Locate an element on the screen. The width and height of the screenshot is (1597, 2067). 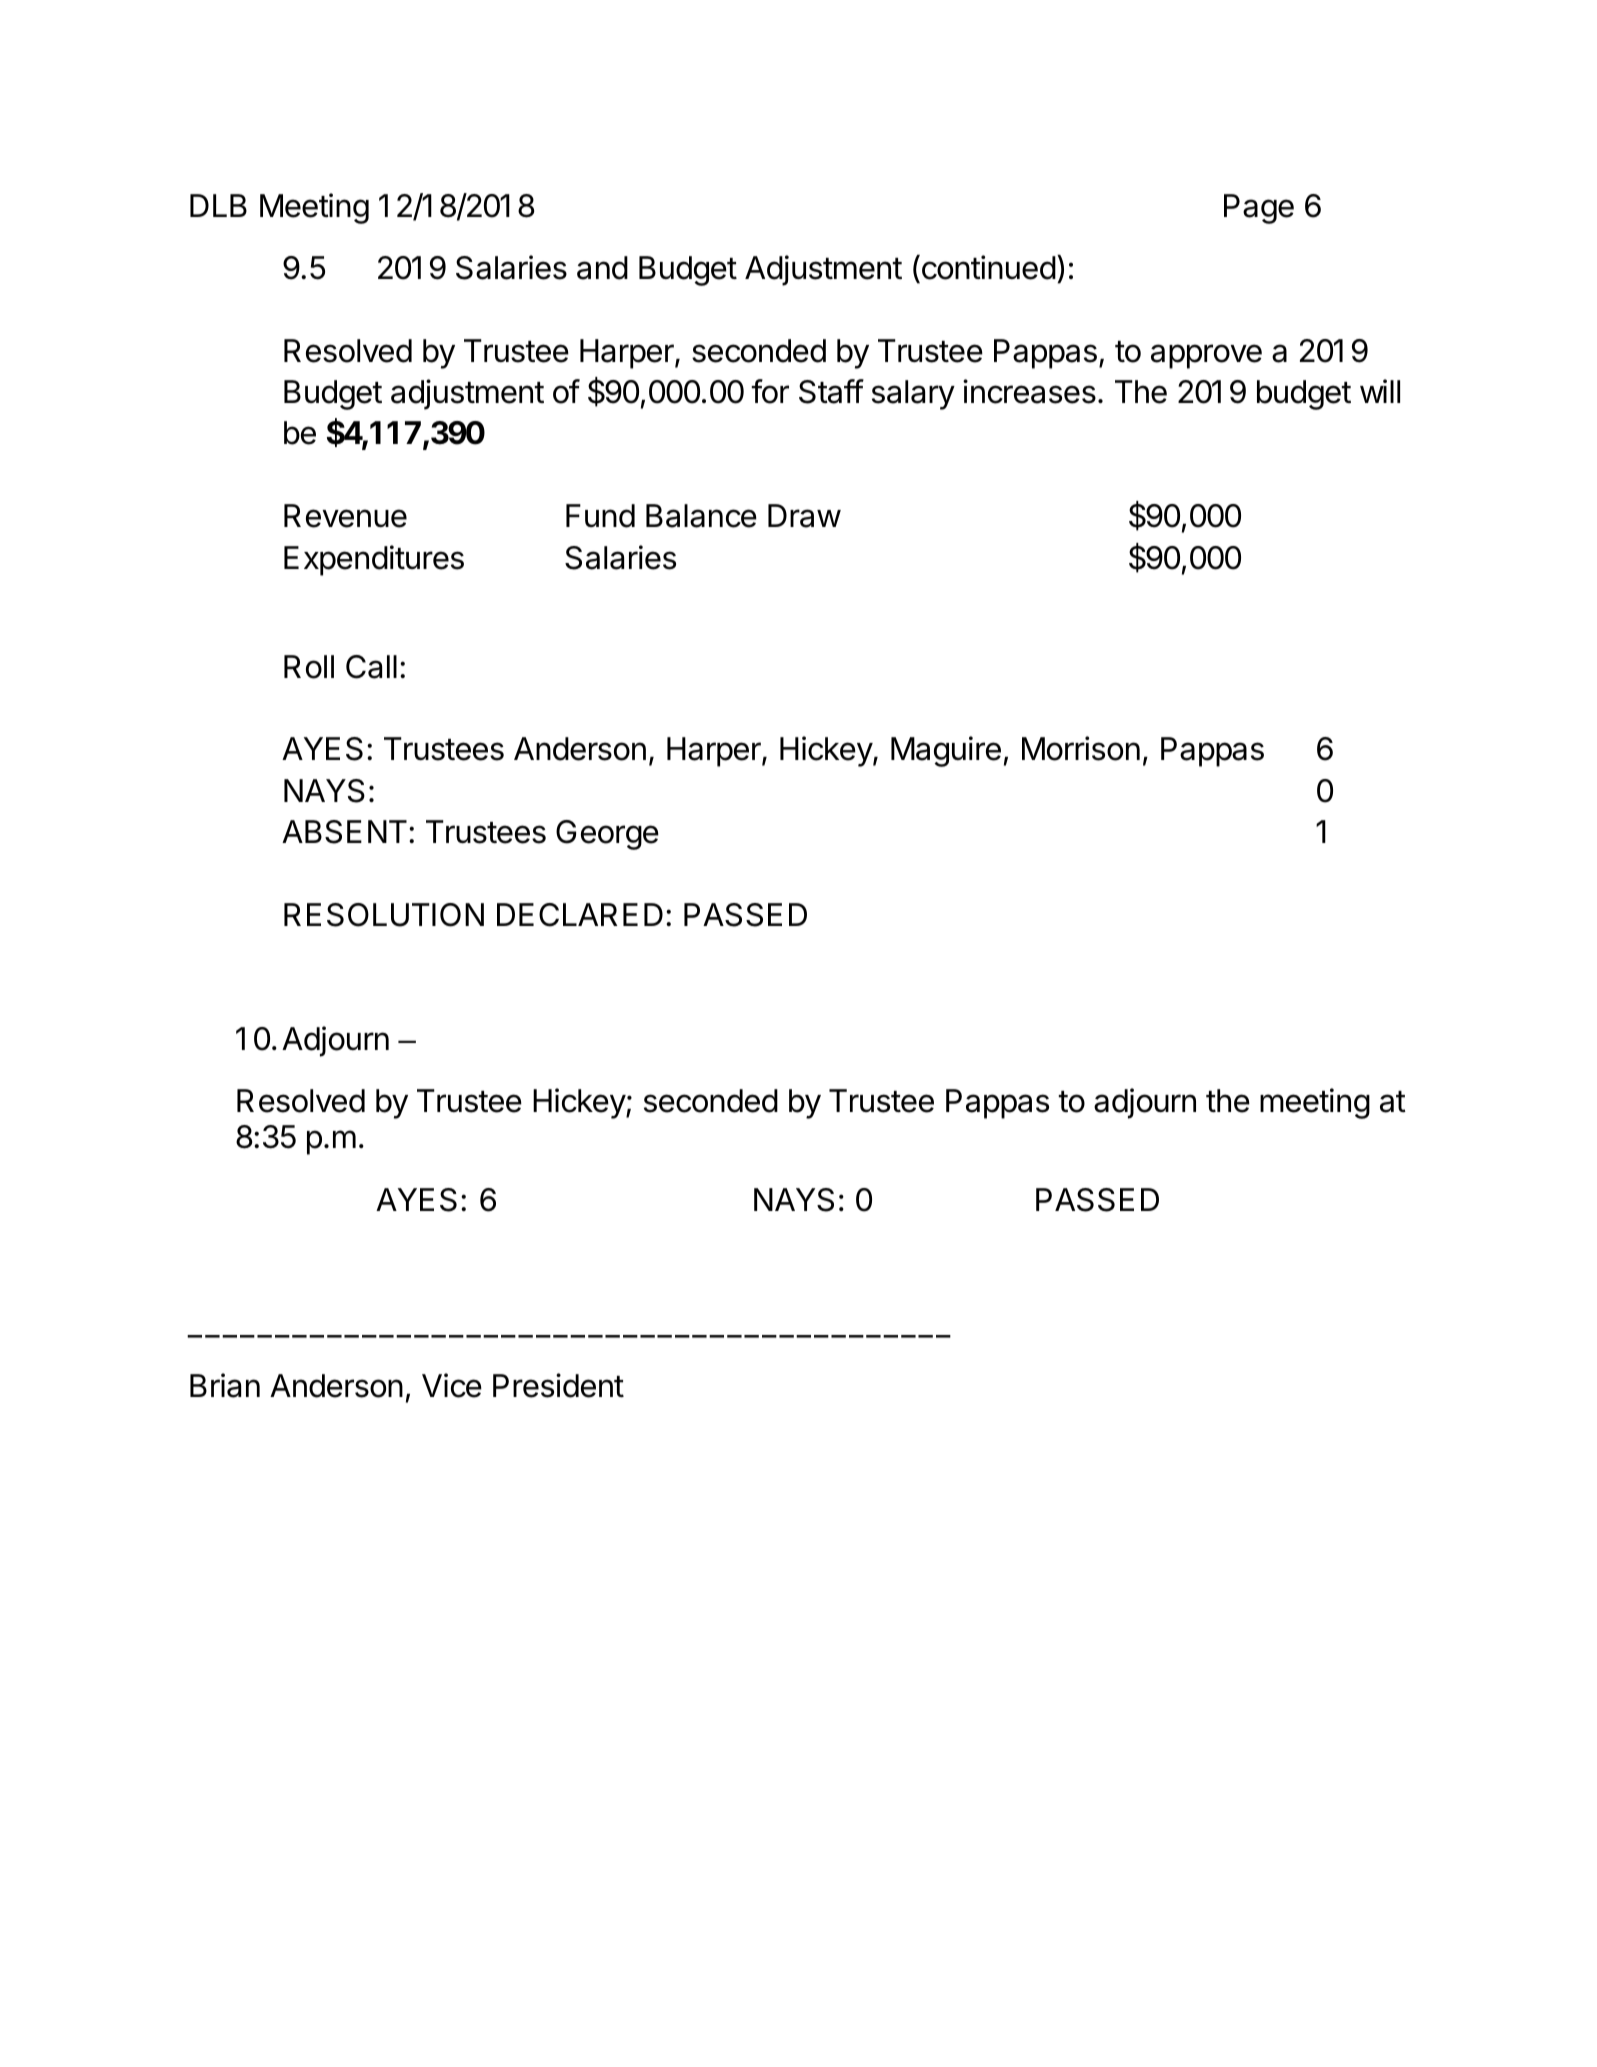
Draw is located at coordinates (804, 516).
